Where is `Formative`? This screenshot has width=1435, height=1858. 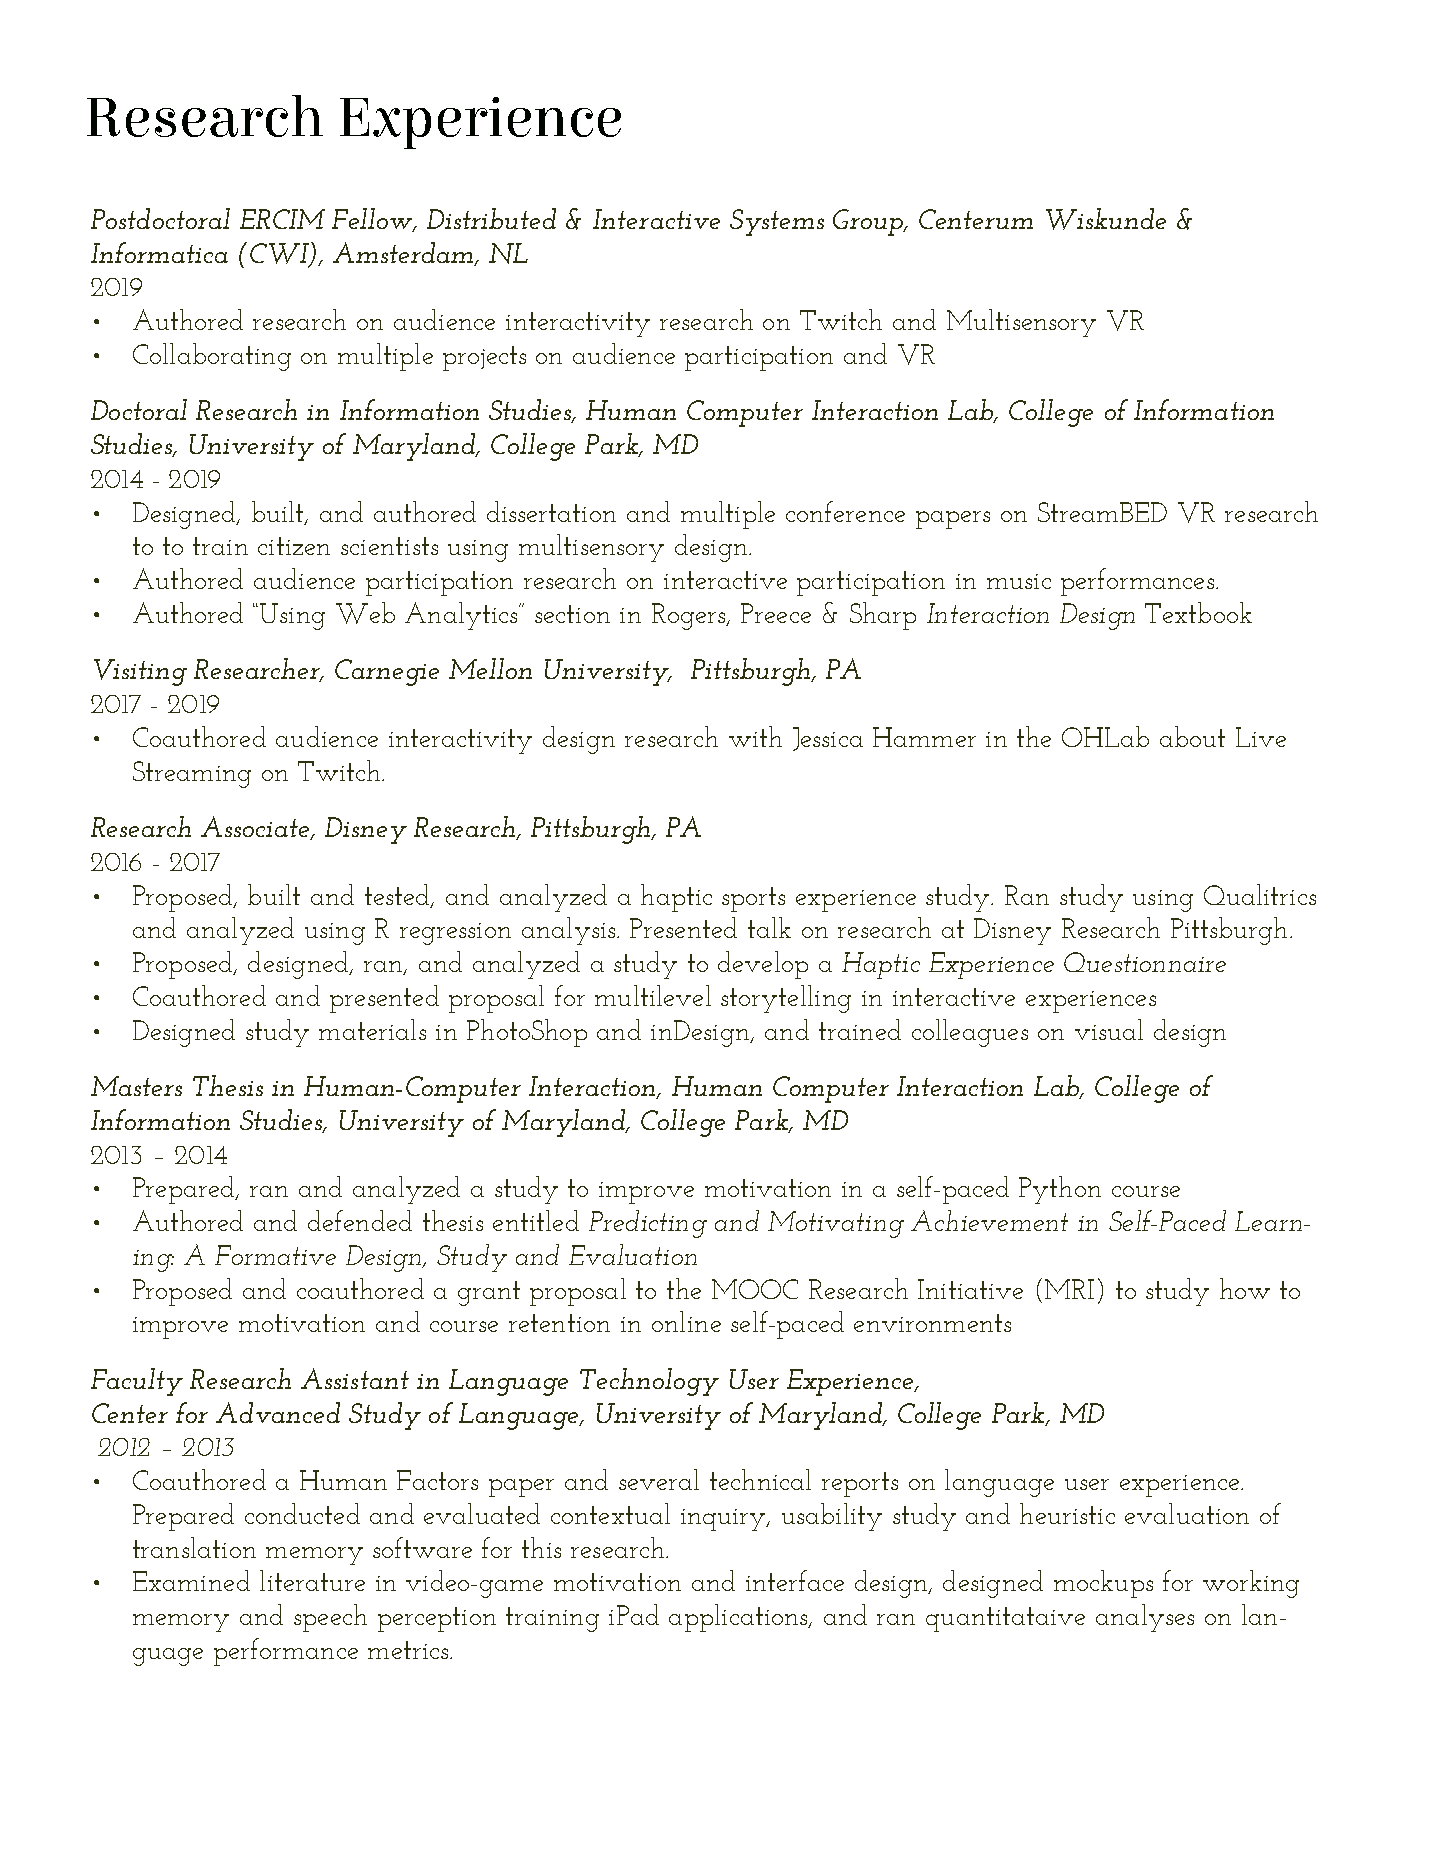
Formative is located at coordinates (275, 1255).
